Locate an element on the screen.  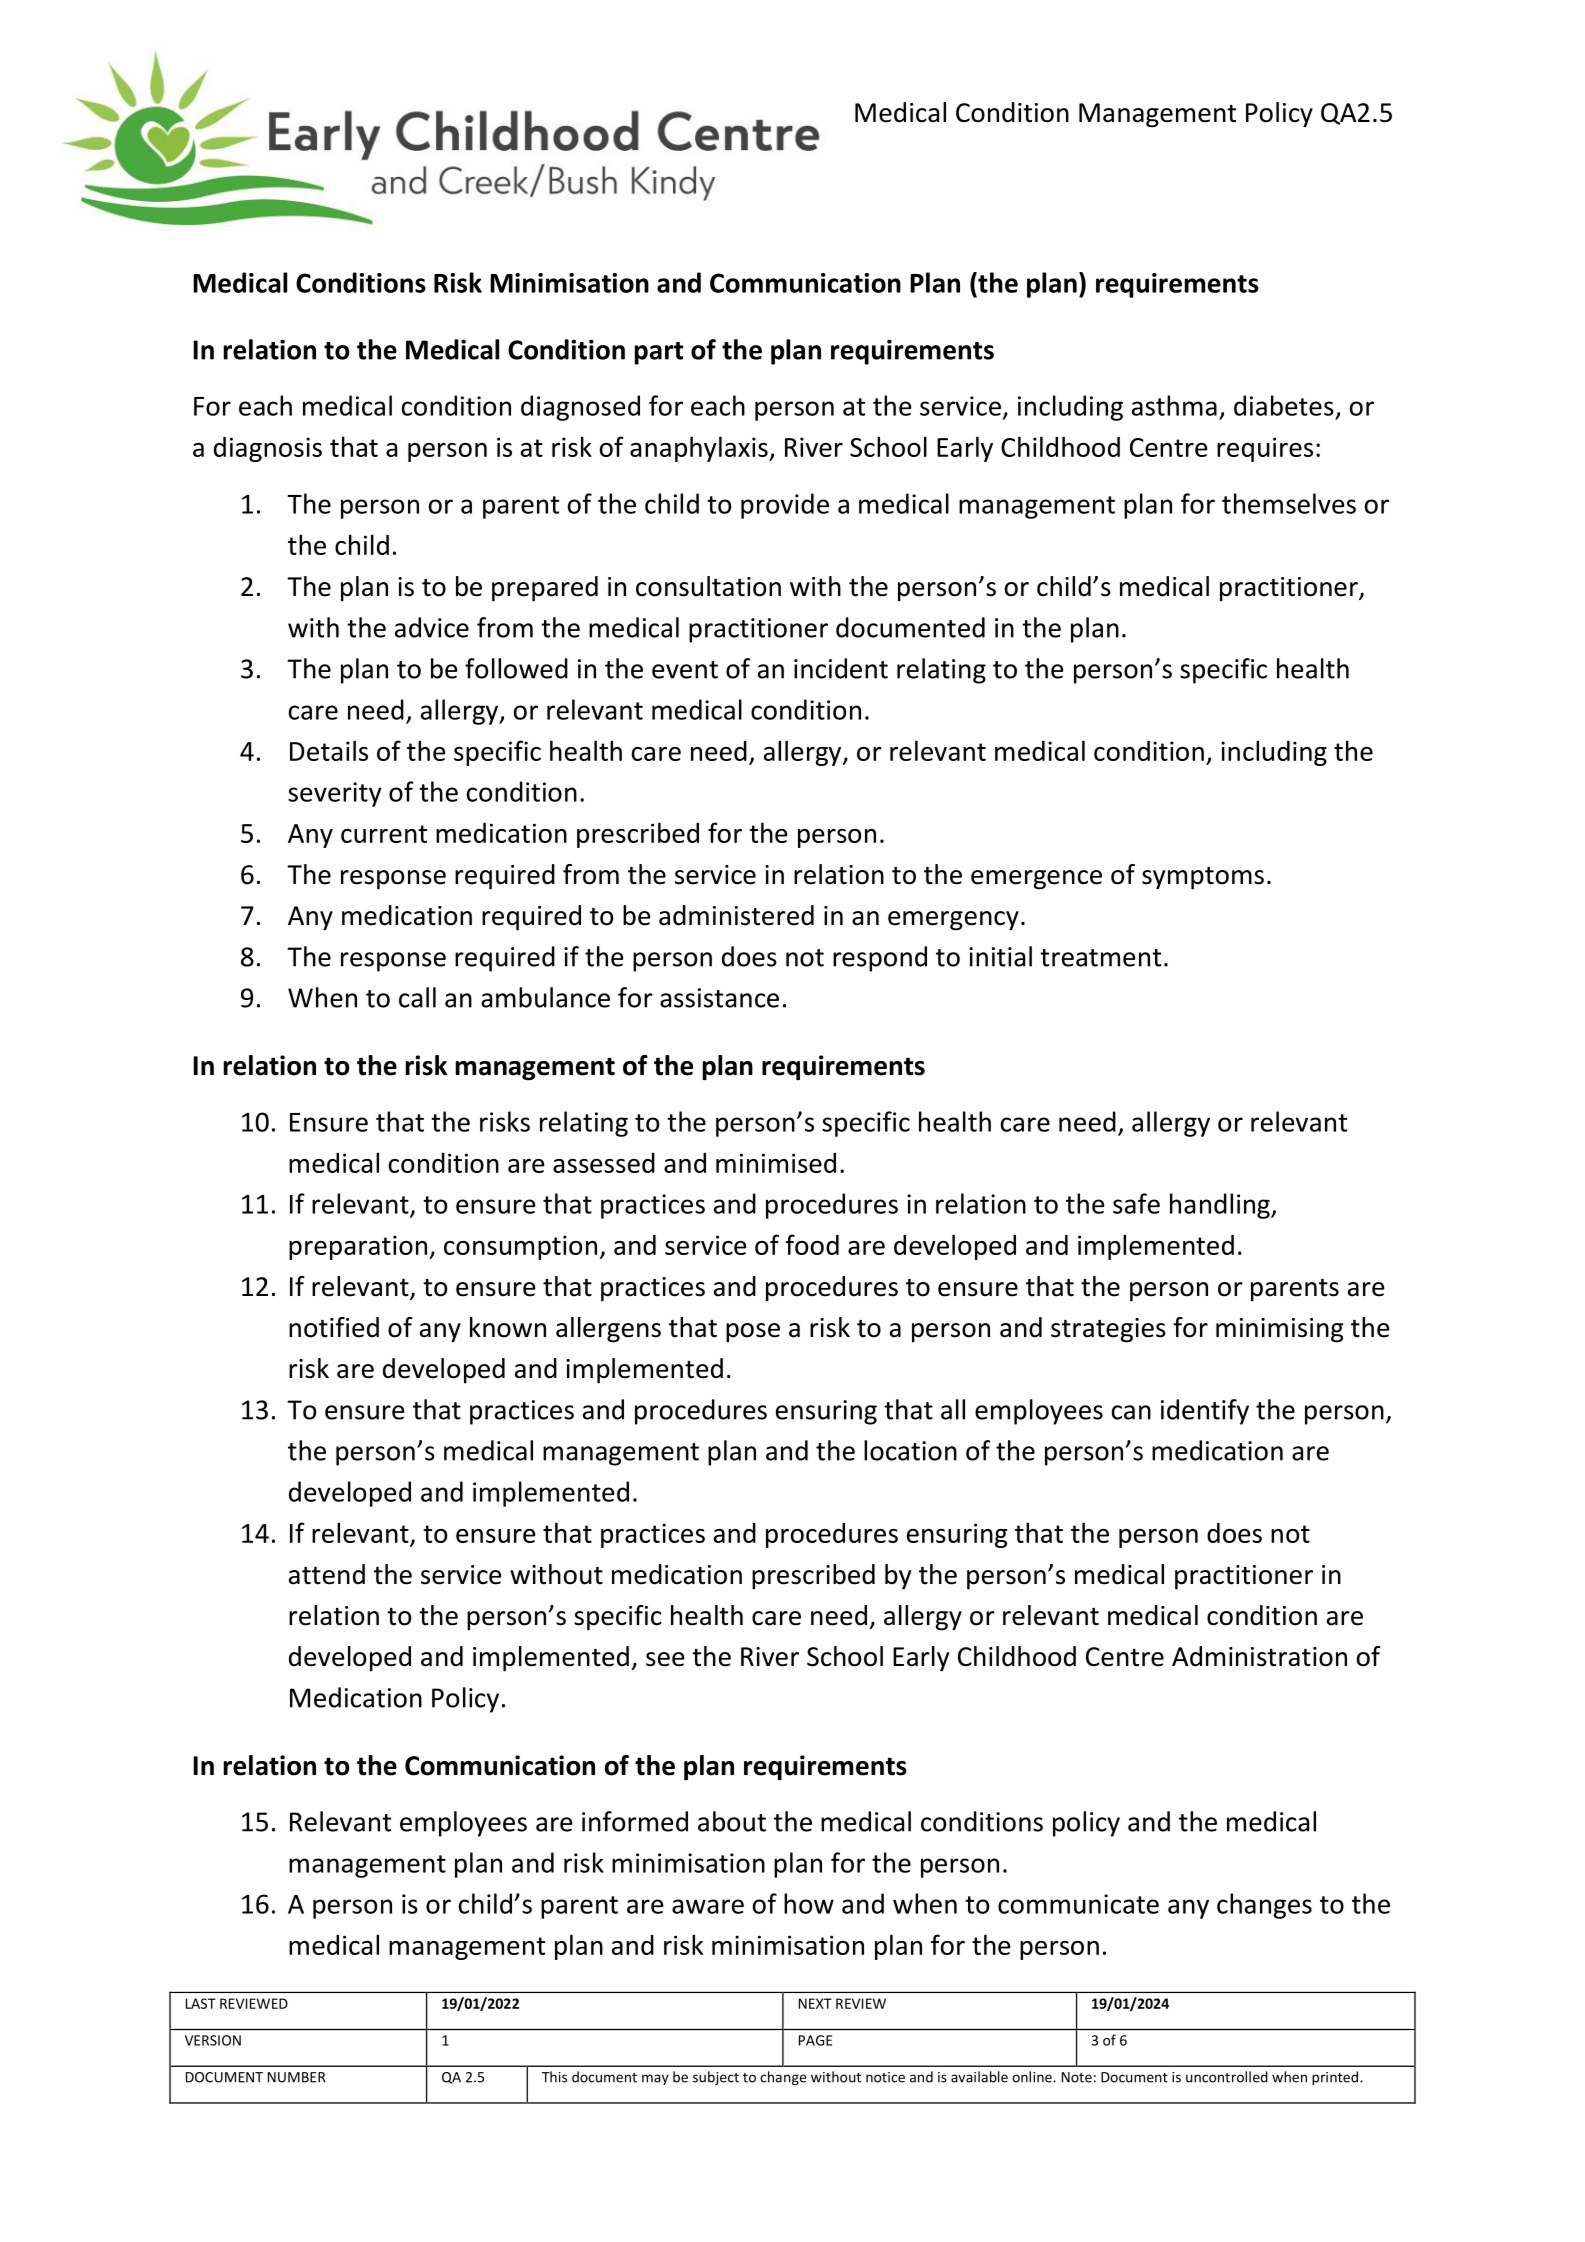
handling is located at coordinates (1221, 1206).
